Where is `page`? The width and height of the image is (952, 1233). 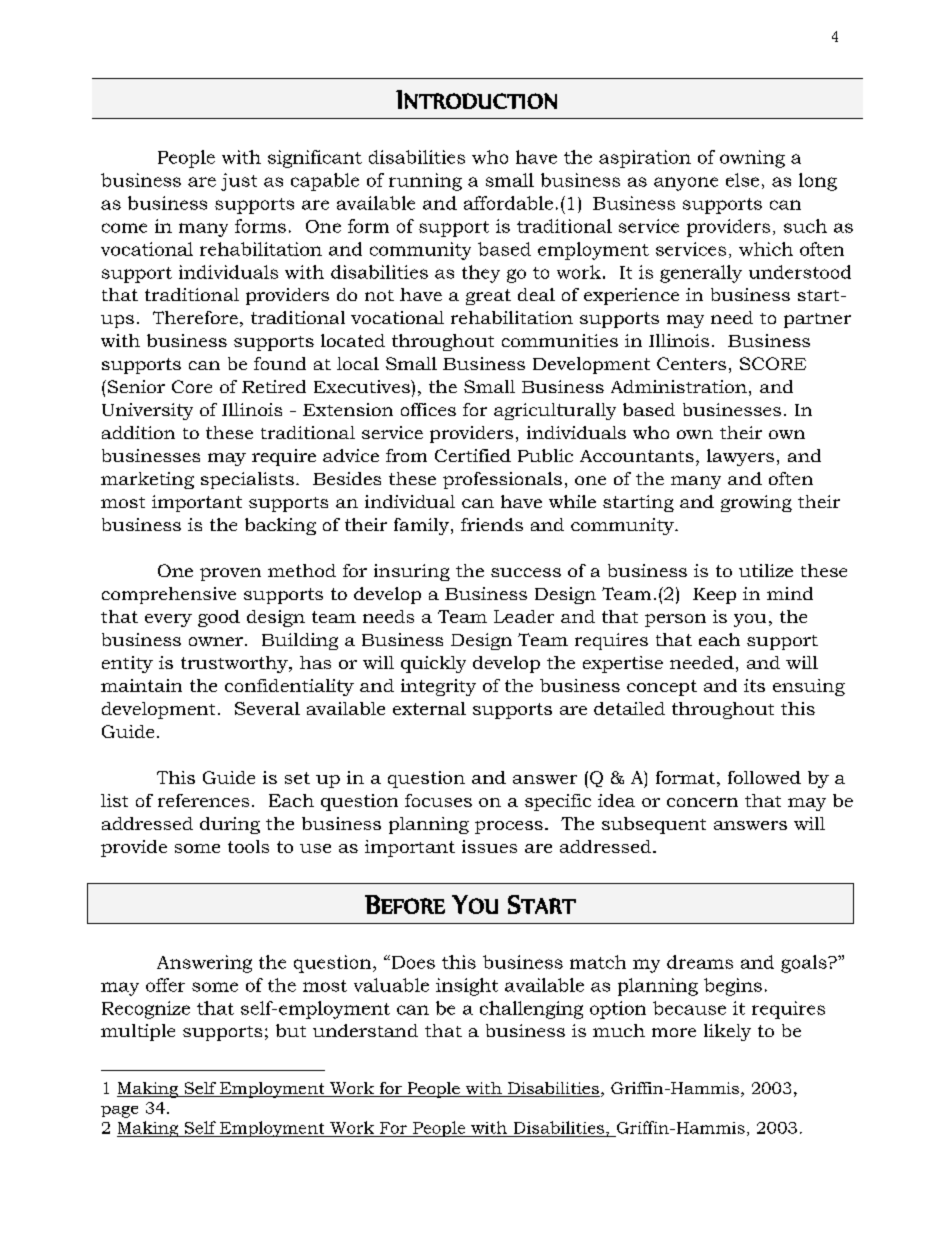 page is located at coordinates (119, 1112).
